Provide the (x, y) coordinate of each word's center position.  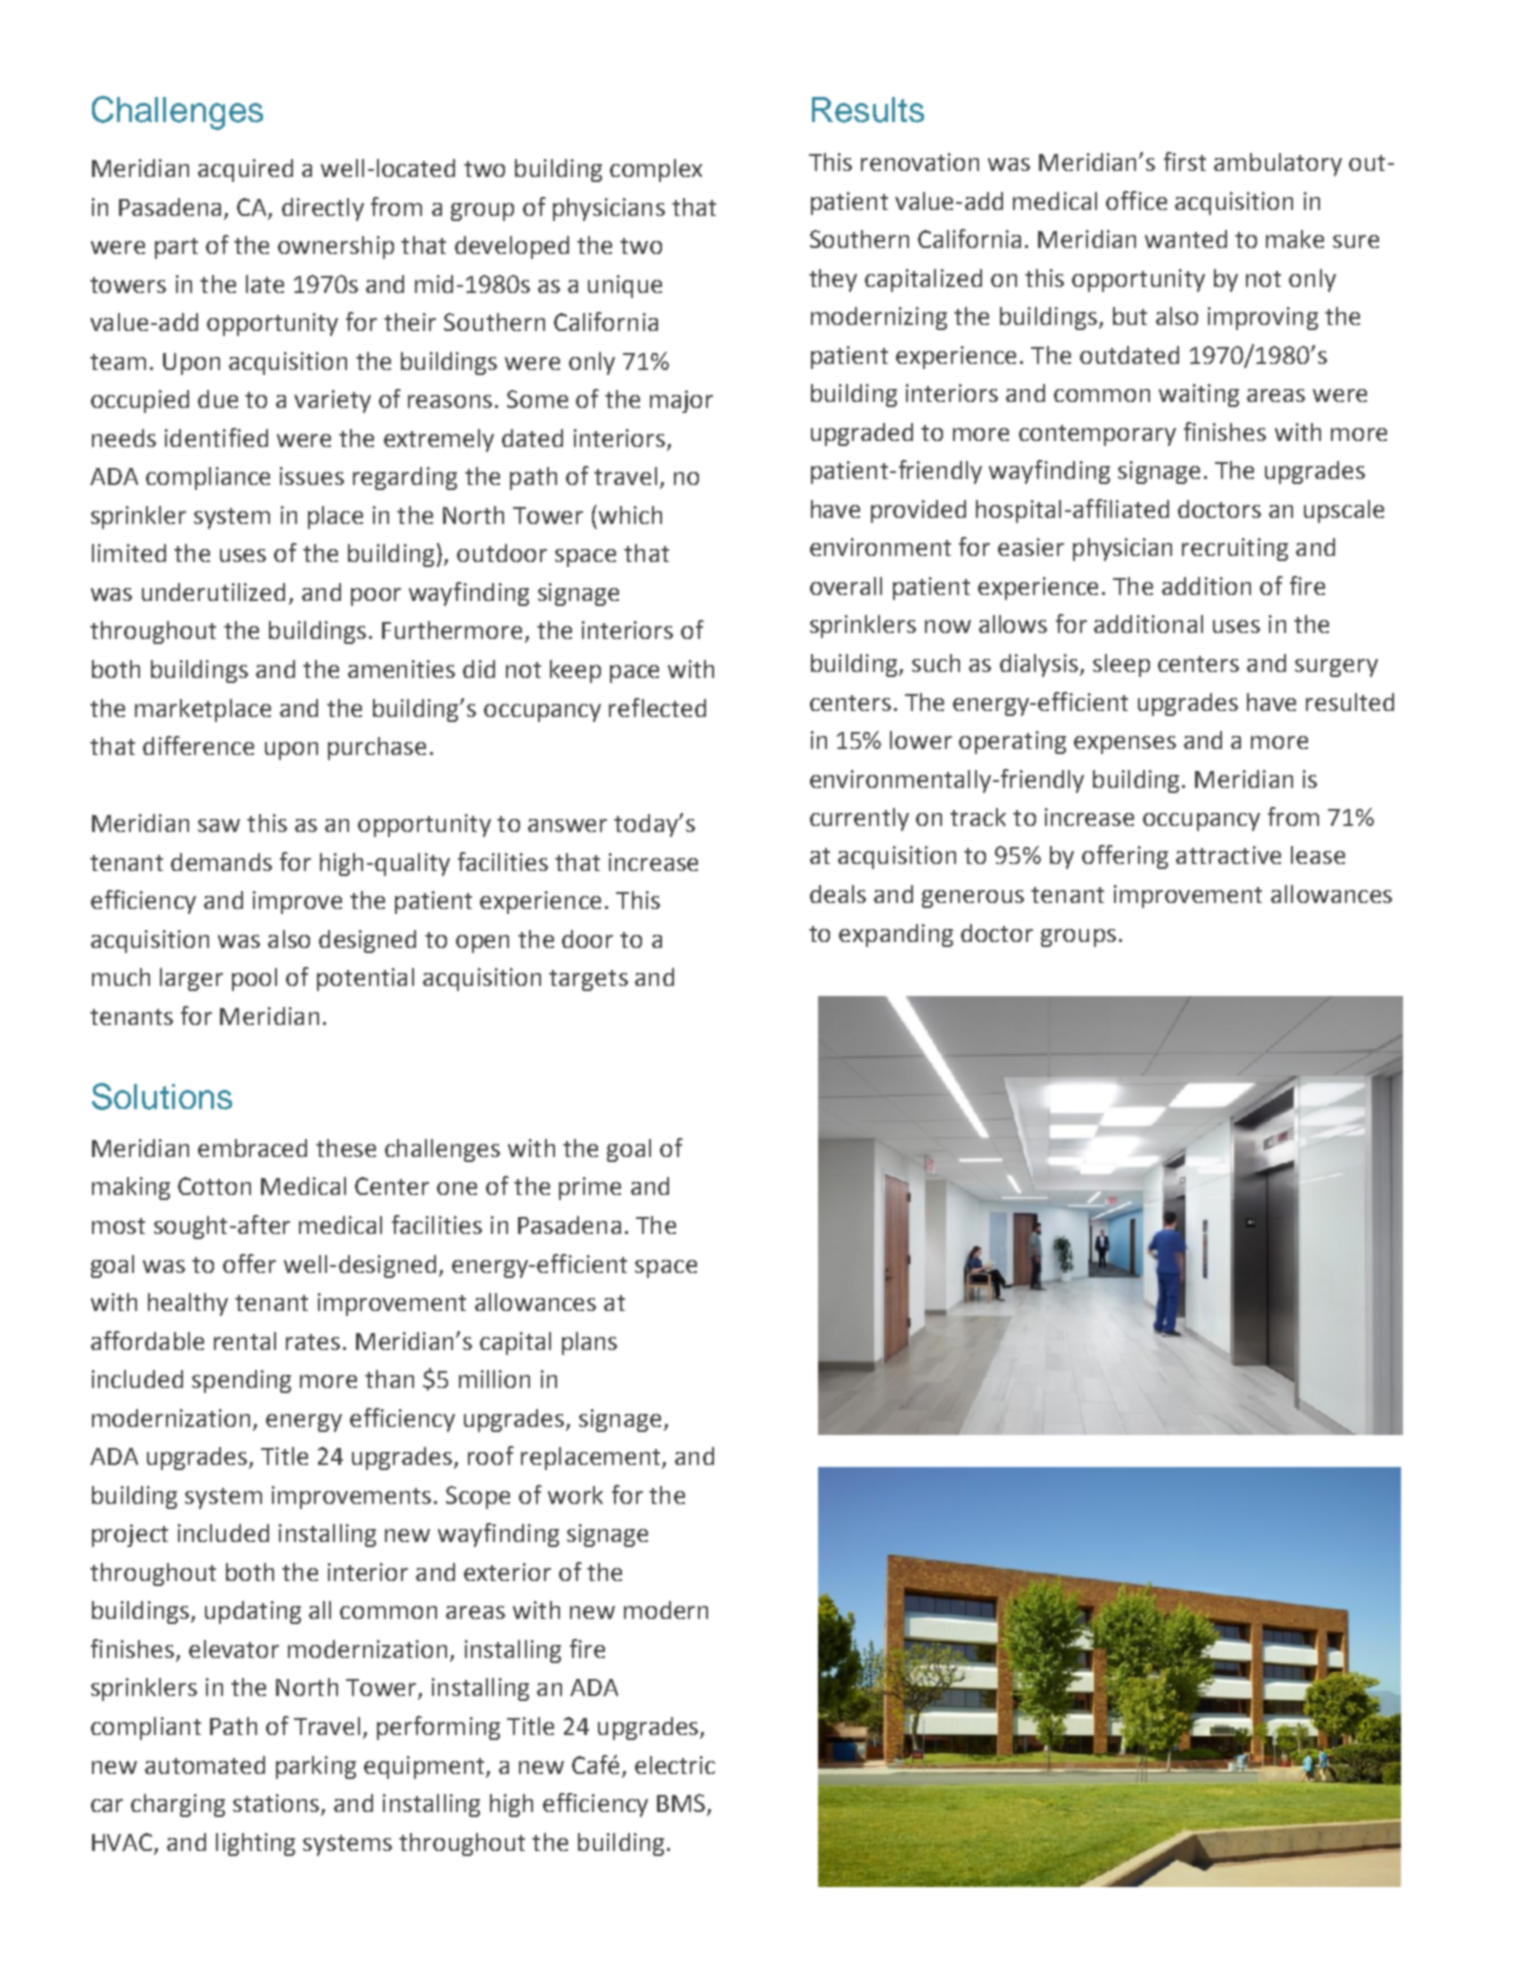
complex (656, 170)
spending (241, 1381)
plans (589, 1343)
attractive (1228, 855)
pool (254, 979)
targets (588, 980)
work (575, 1495)
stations (277, 1804)
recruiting (1235, 549)
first (1185, 161)
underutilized (213, 592)
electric (675, 1765)
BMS (681, 1803)
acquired (245, 170)
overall (846, 586)
